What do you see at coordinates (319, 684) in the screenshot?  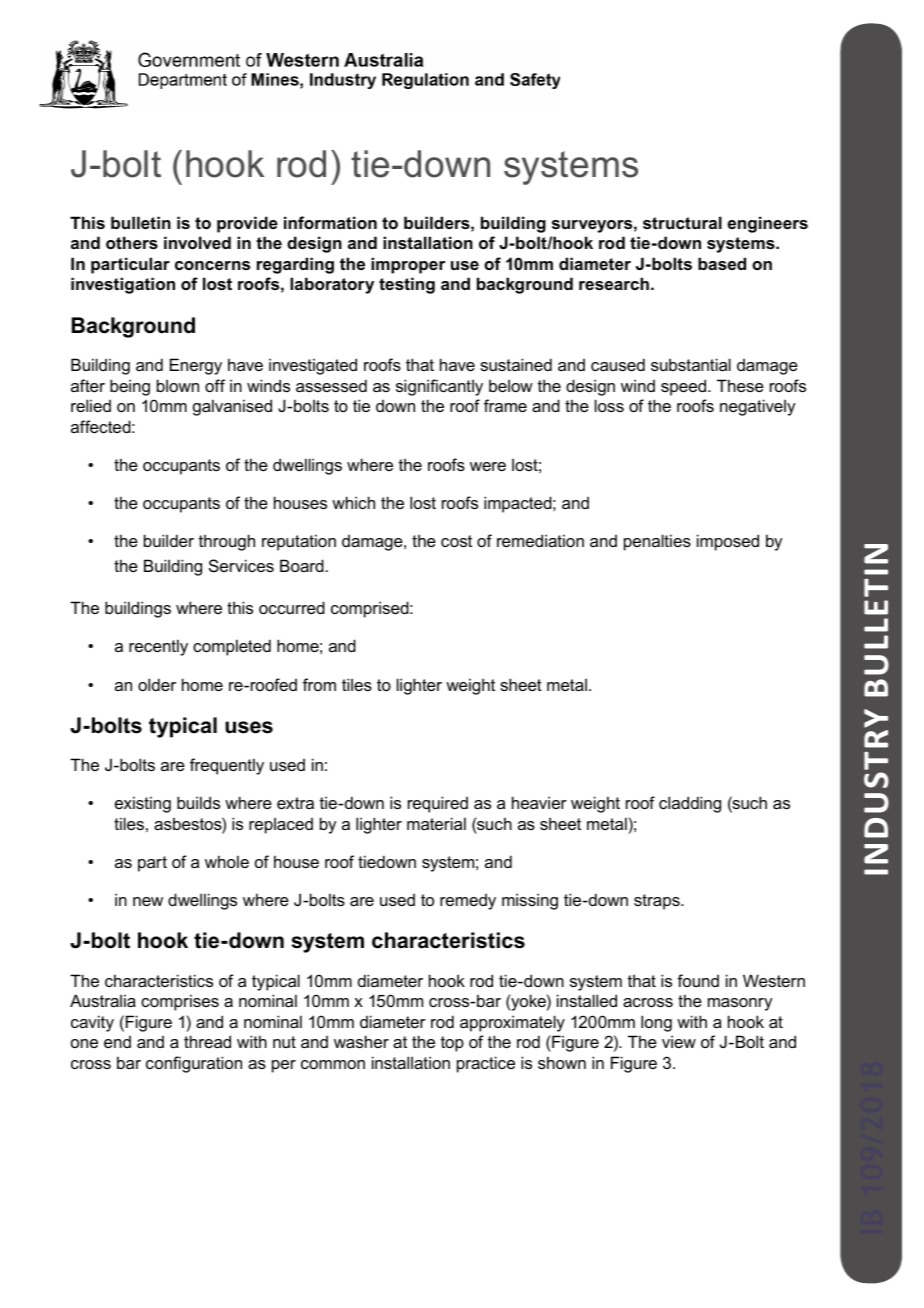 I see `from` at bounding box center [319, 684].
